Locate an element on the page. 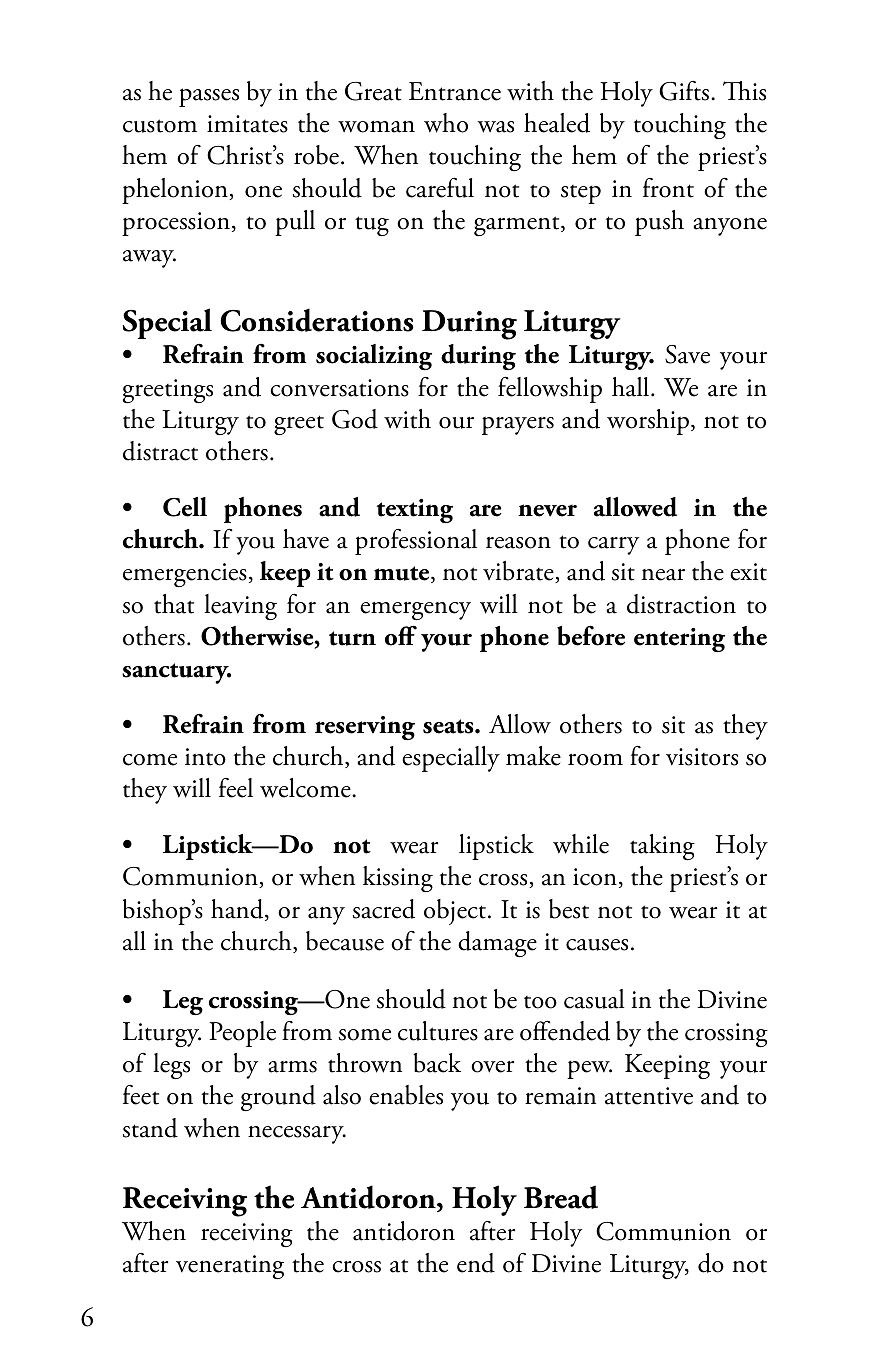 Image resolution: width=887 pixels, height=1372 pixels. stand is located at coordinates (150, 1128).
